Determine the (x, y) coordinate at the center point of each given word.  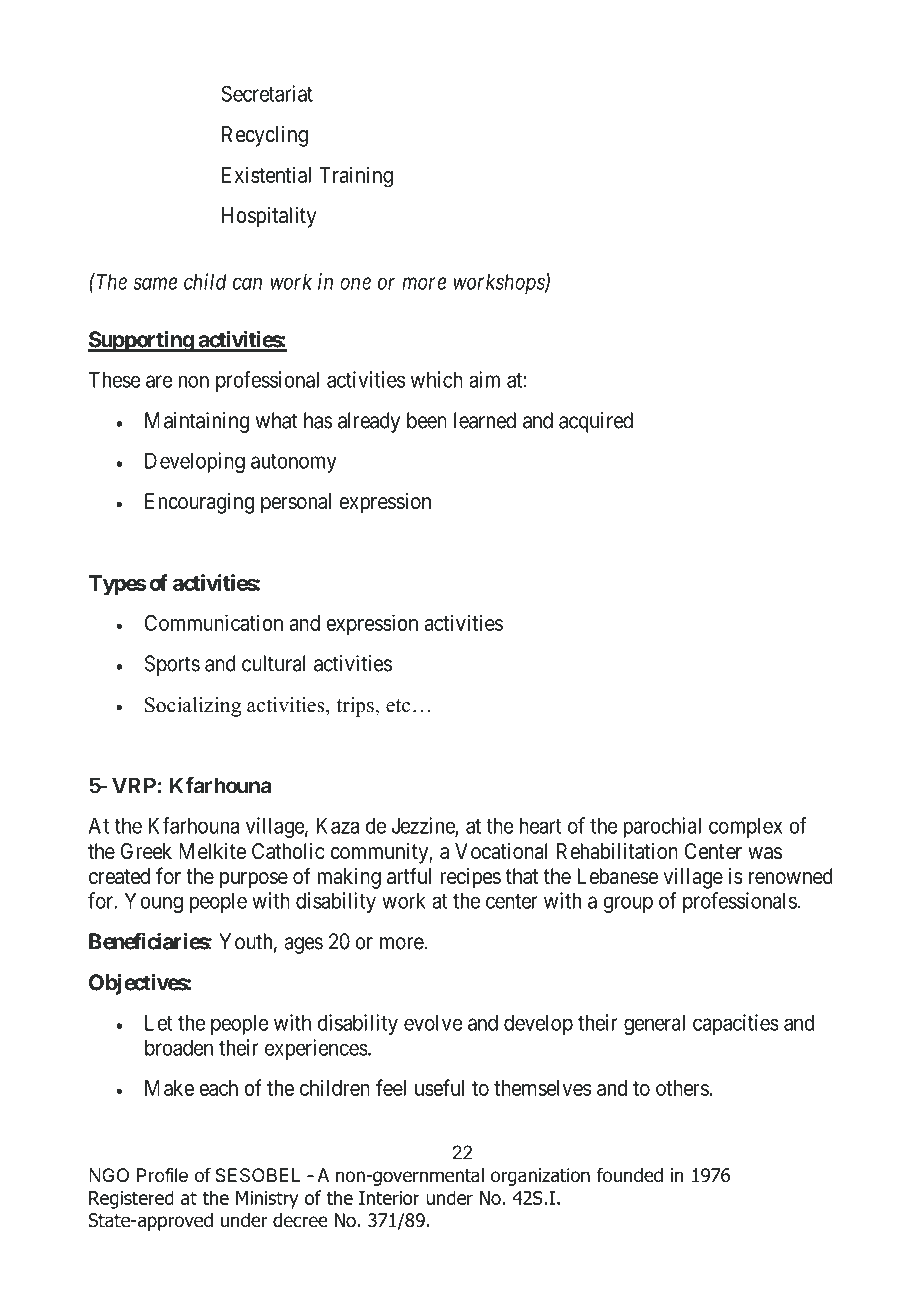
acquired (596, 422)
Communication (214, 622)
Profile (162, 1175)
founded (630, 1175)
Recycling (265, 136)
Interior (389, 1198)
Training (356, 177)
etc (398, 706)
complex (746, 827)
